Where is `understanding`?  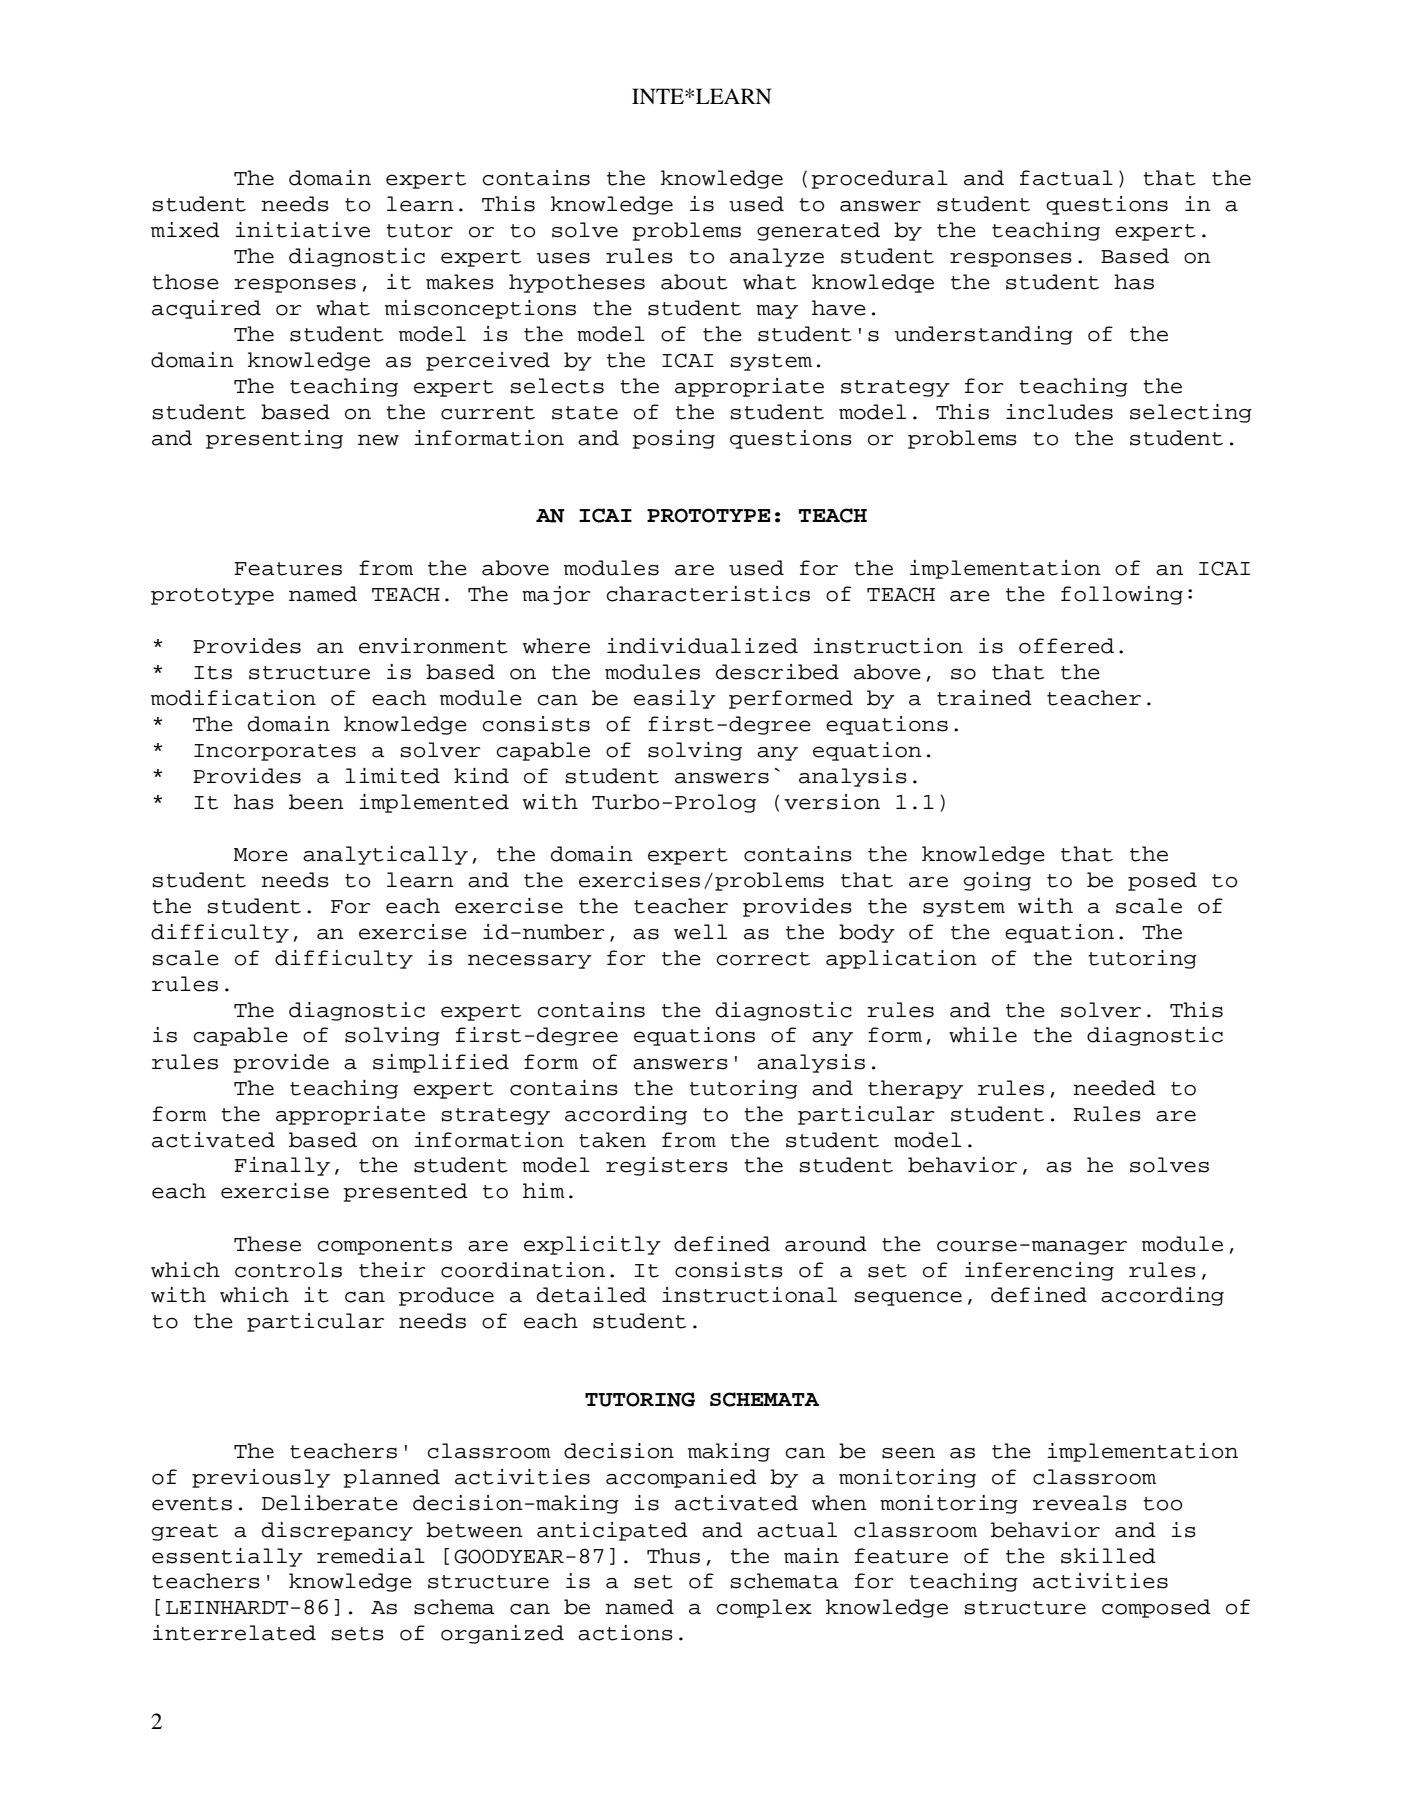 understanding is located at coordinates (984, 335).
